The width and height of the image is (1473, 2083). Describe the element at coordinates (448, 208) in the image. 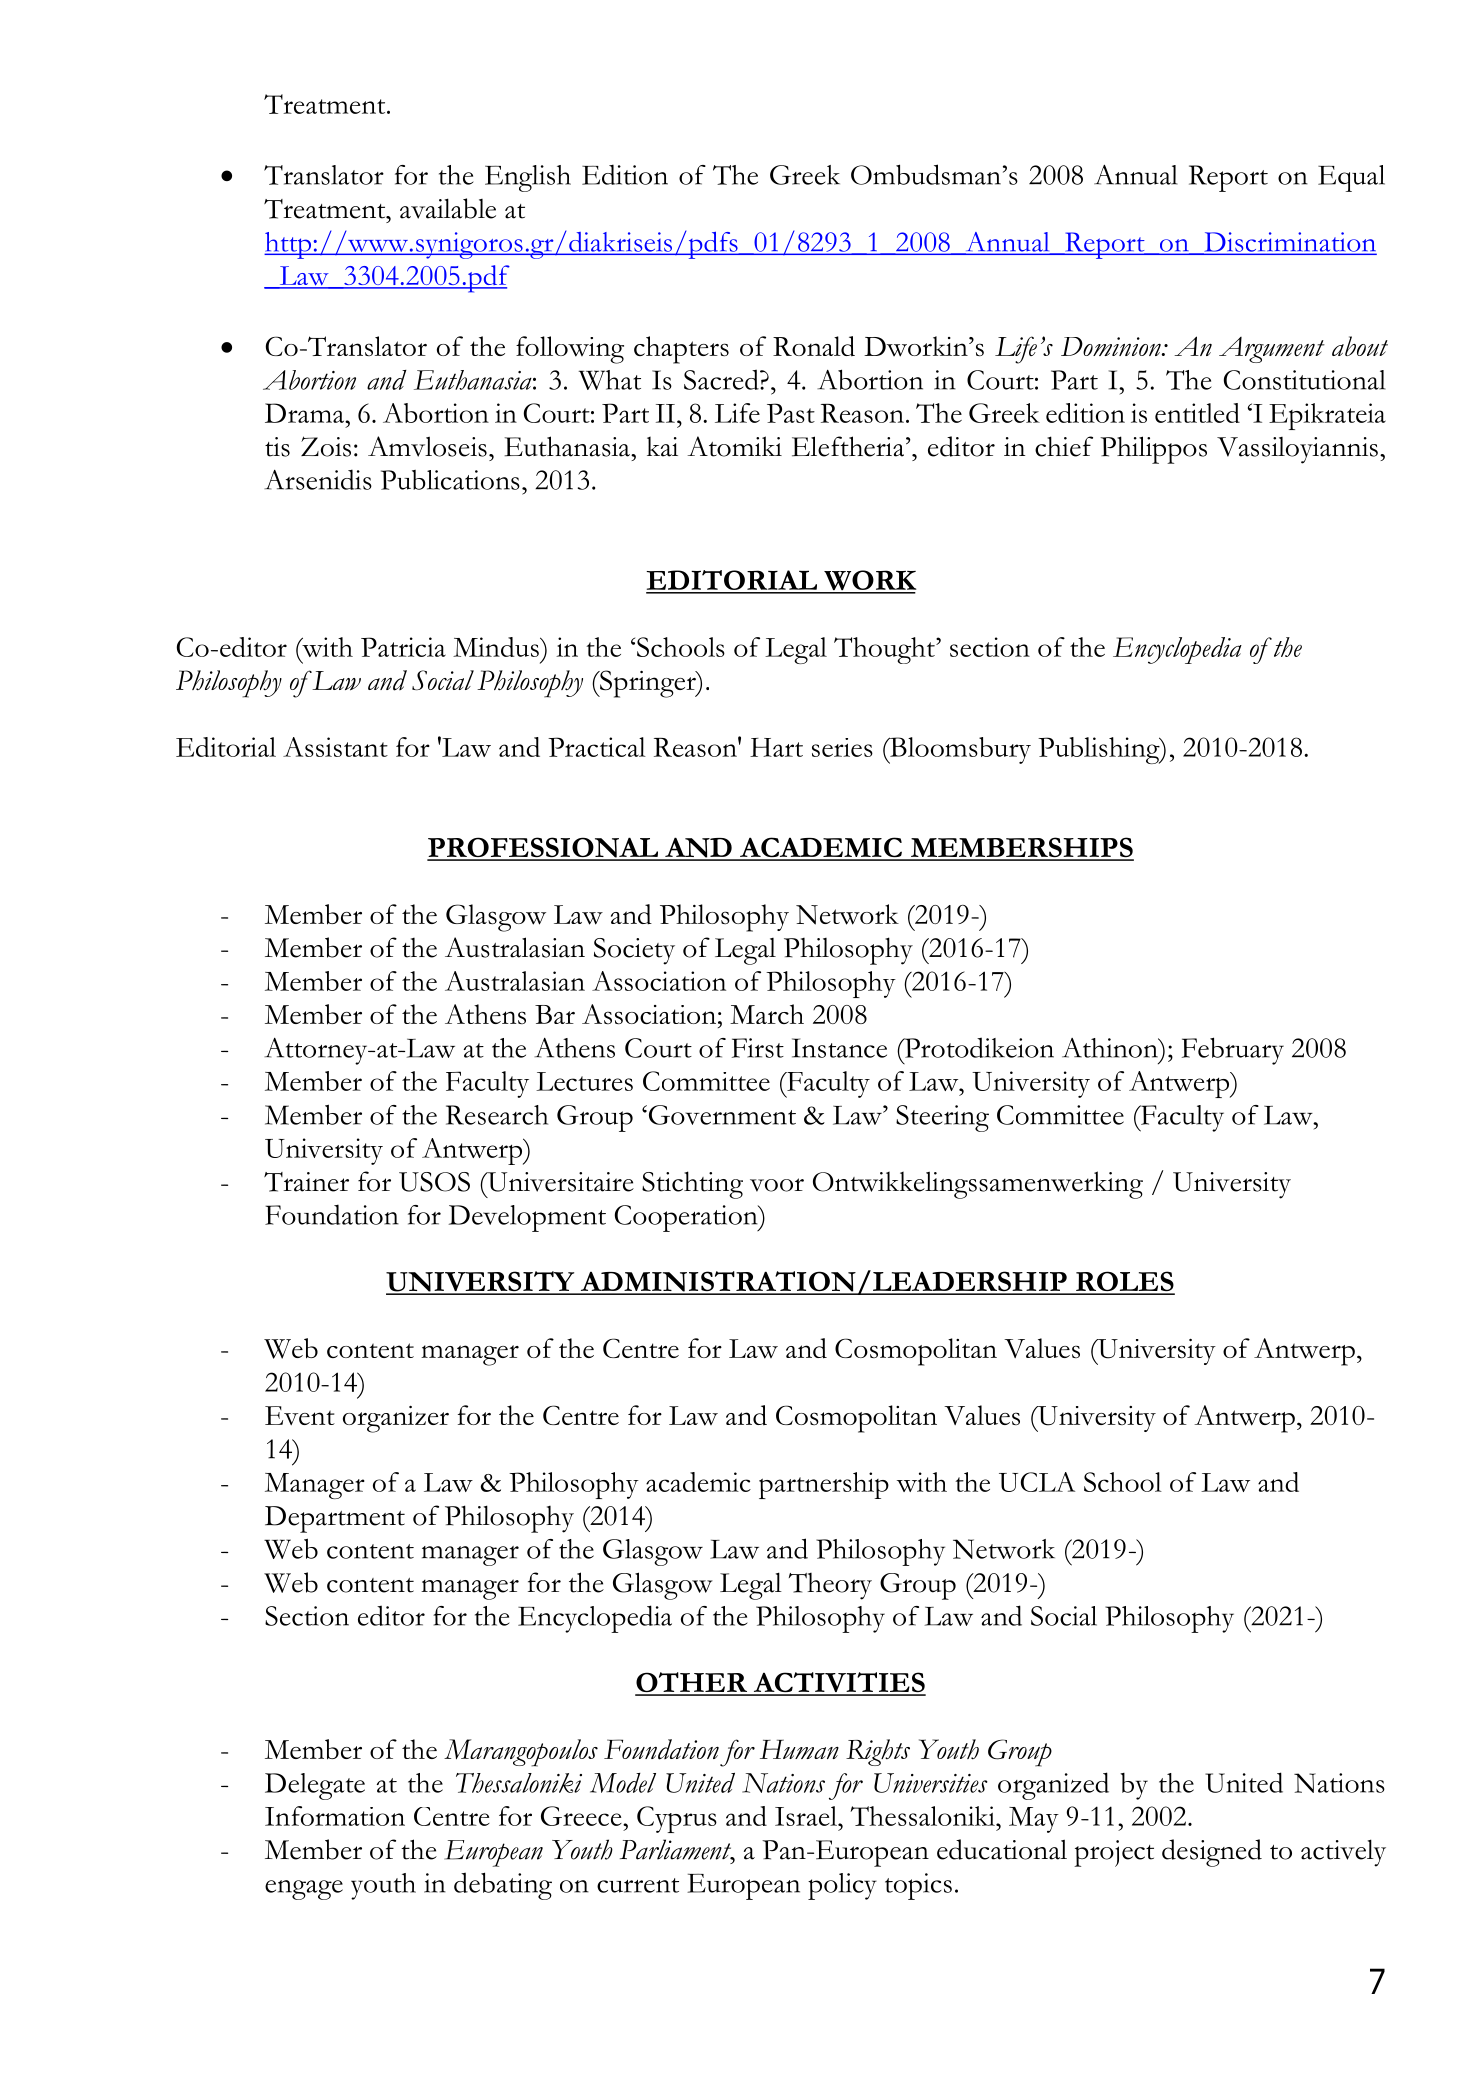

I see `available` at that location.
